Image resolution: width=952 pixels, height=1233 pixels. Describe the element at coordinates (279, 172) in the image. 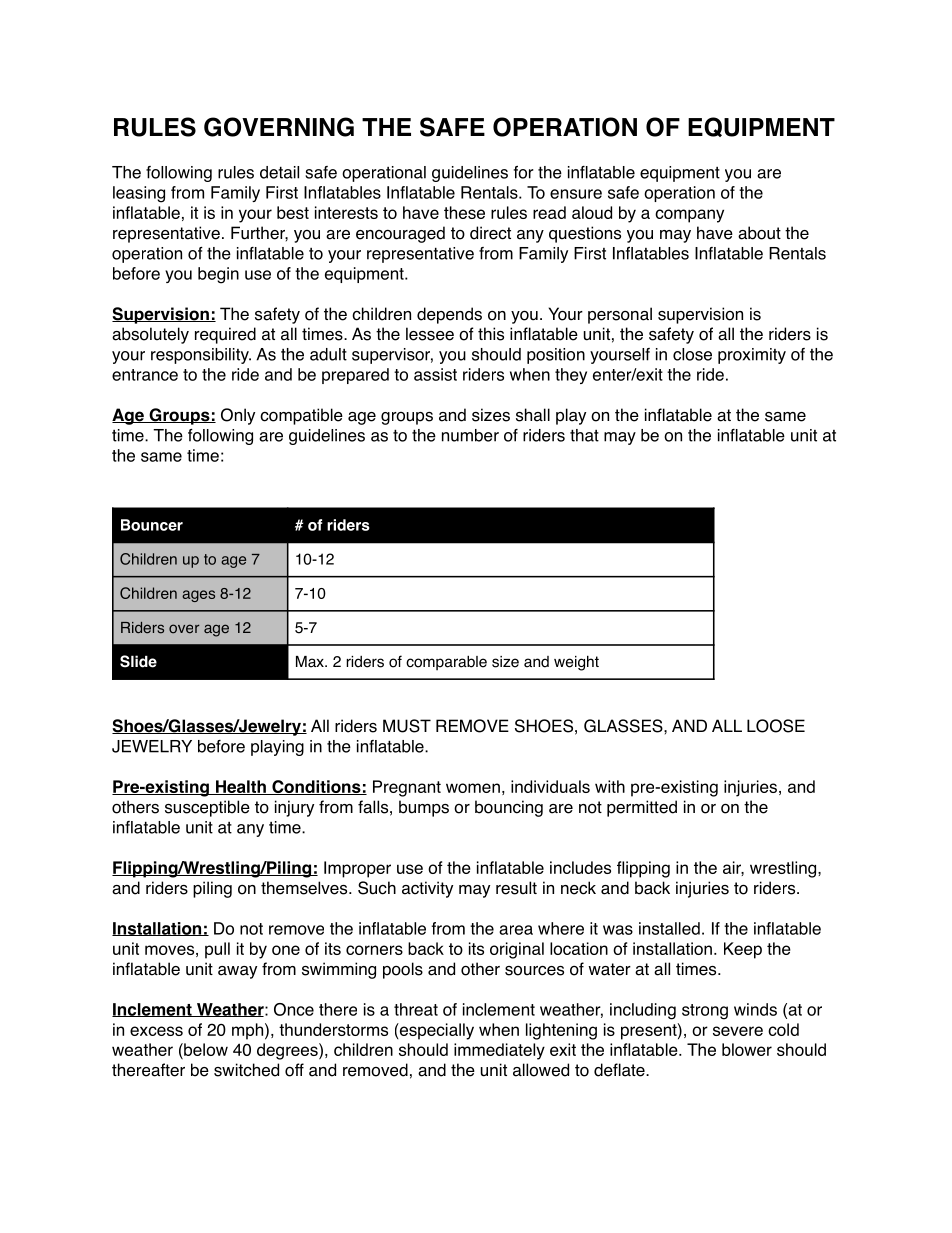

I see `detail` at that location.
